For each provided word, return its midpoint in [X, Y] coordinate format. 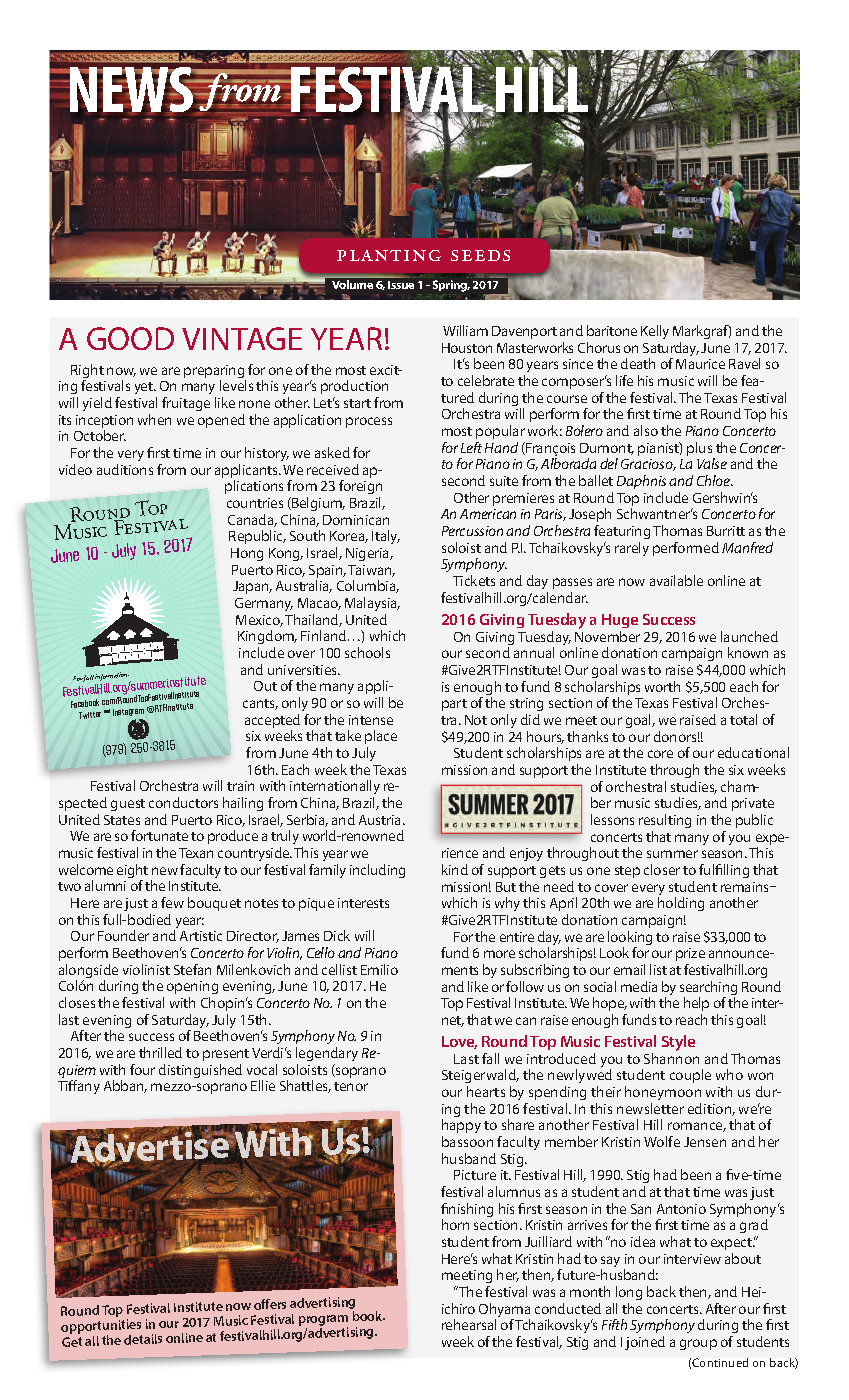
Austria [381, 820]
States [122, 820]
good [130, 338]
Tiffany [79, 1087]
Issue [401, 285]
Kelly [655, 332]
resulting [665, 821]
